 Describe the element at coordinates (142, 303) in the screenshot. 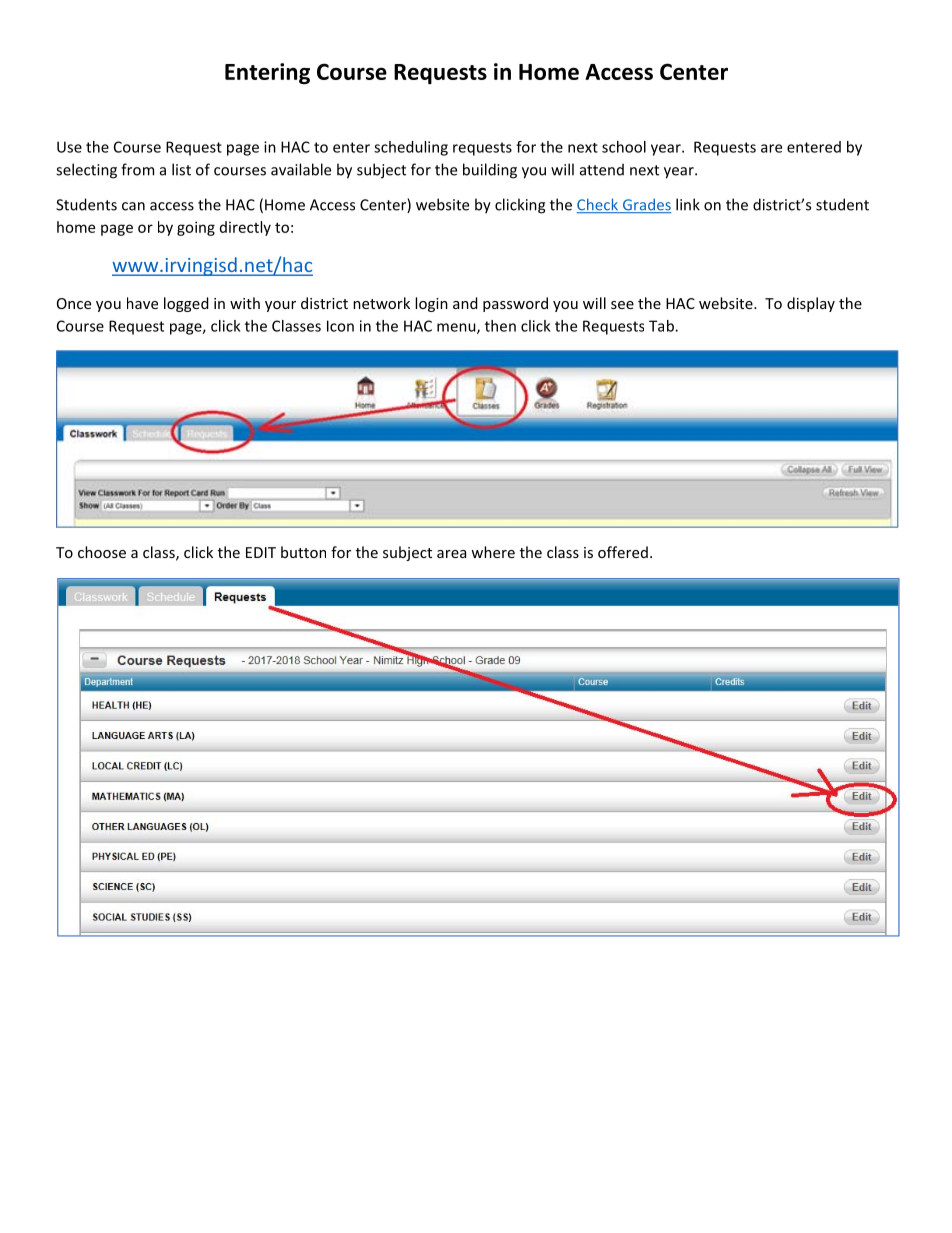

I see `have` at that location.
